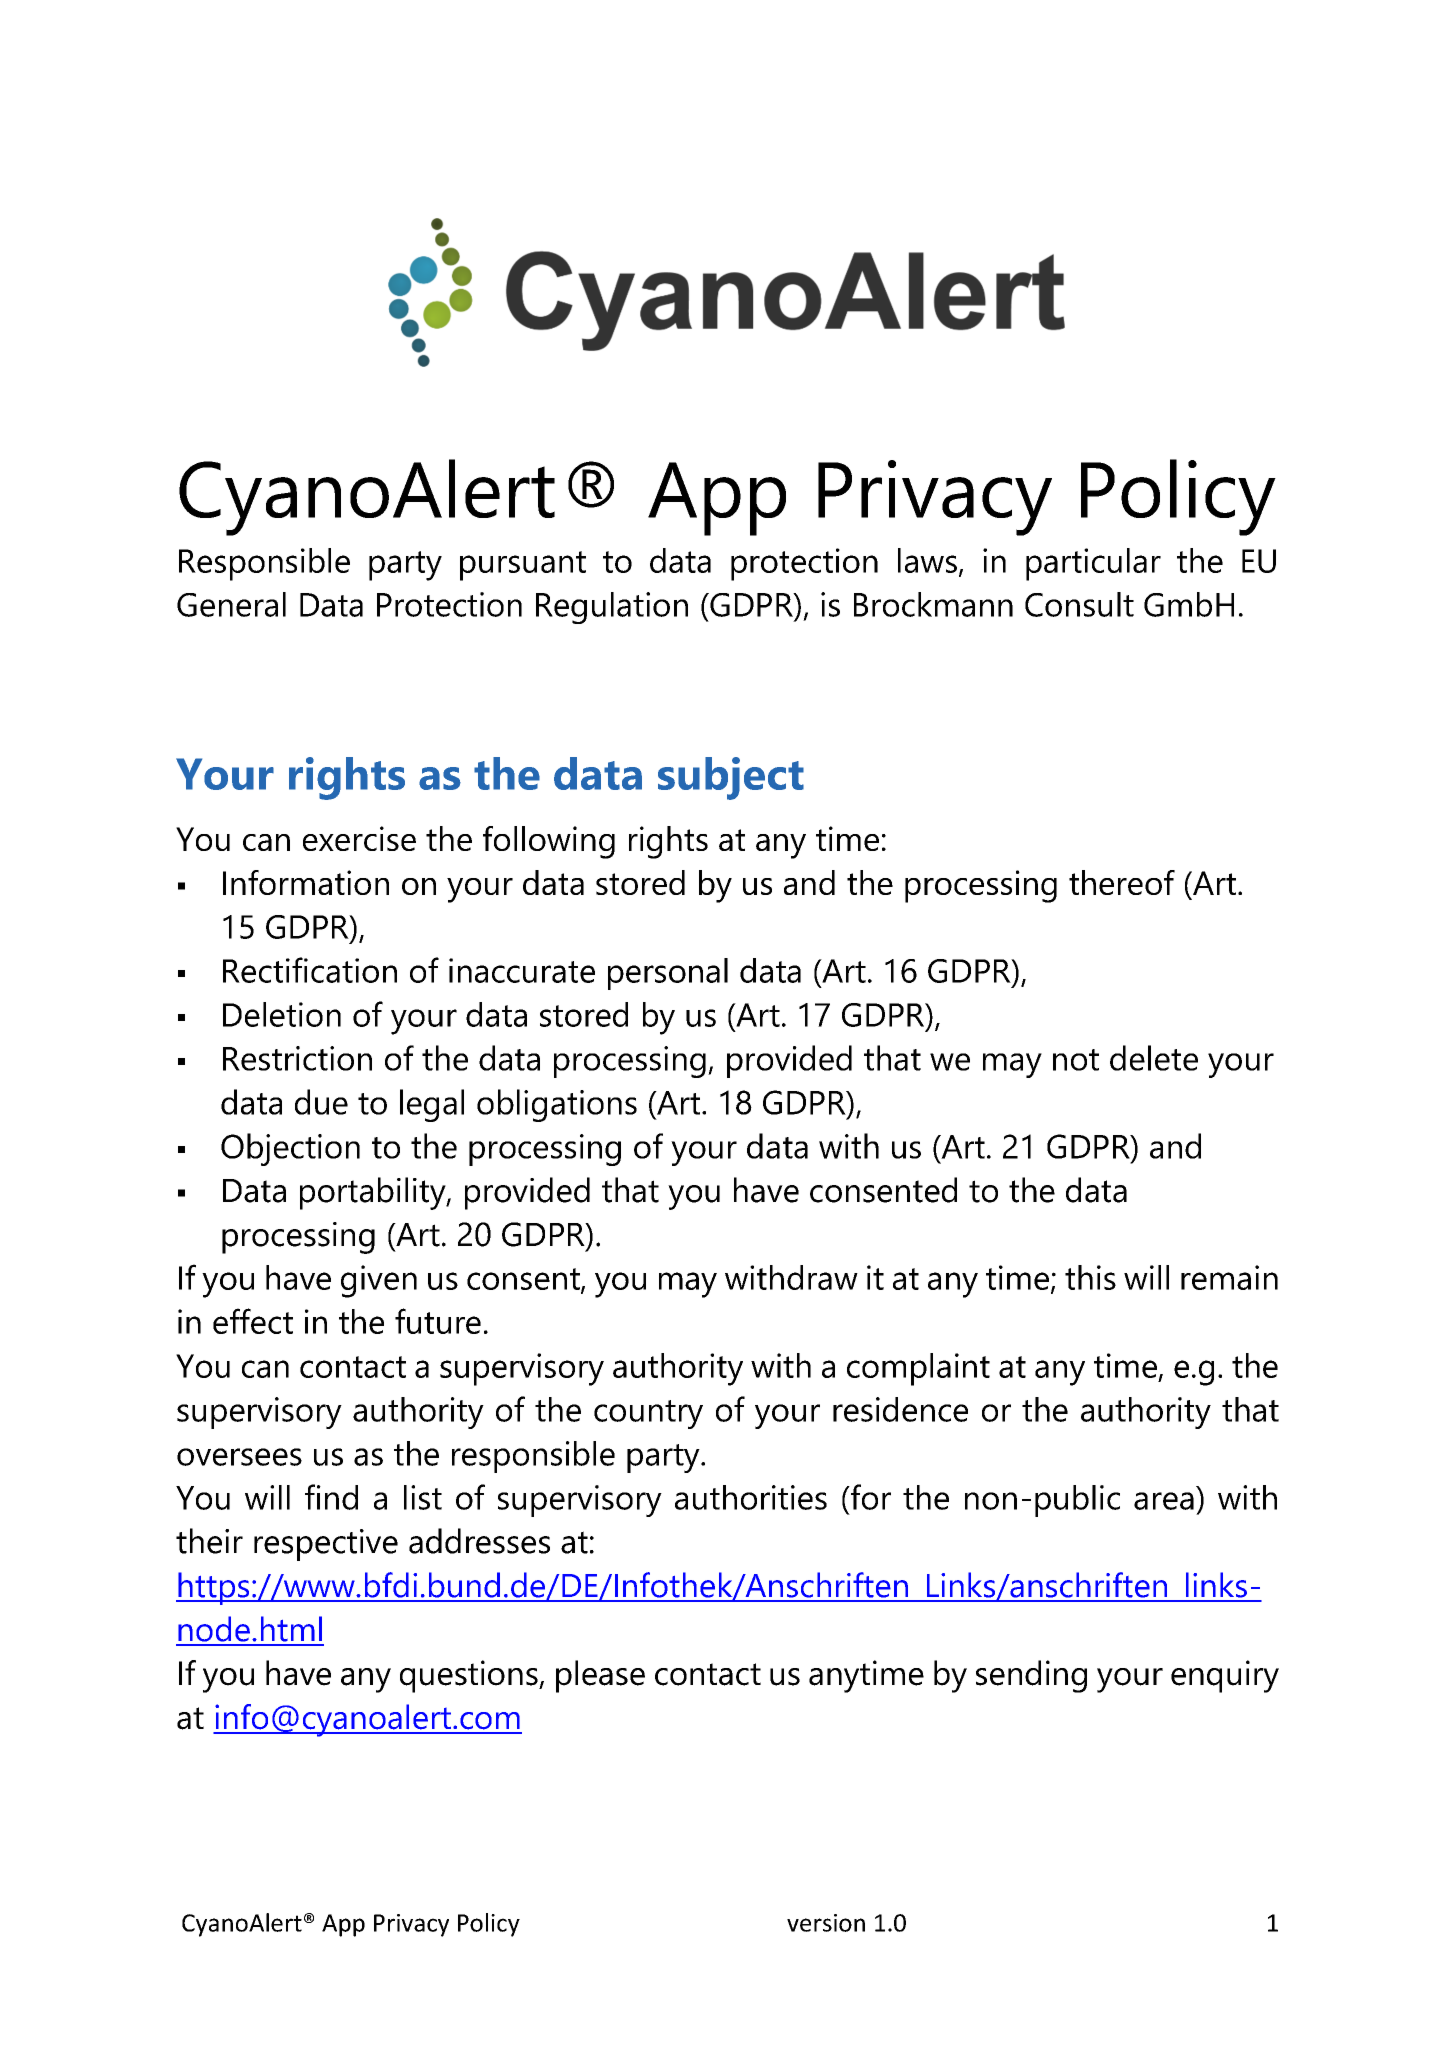 The height and width of the page is (2058, 1455). I want to click on obligations, so click(557, 1105).
